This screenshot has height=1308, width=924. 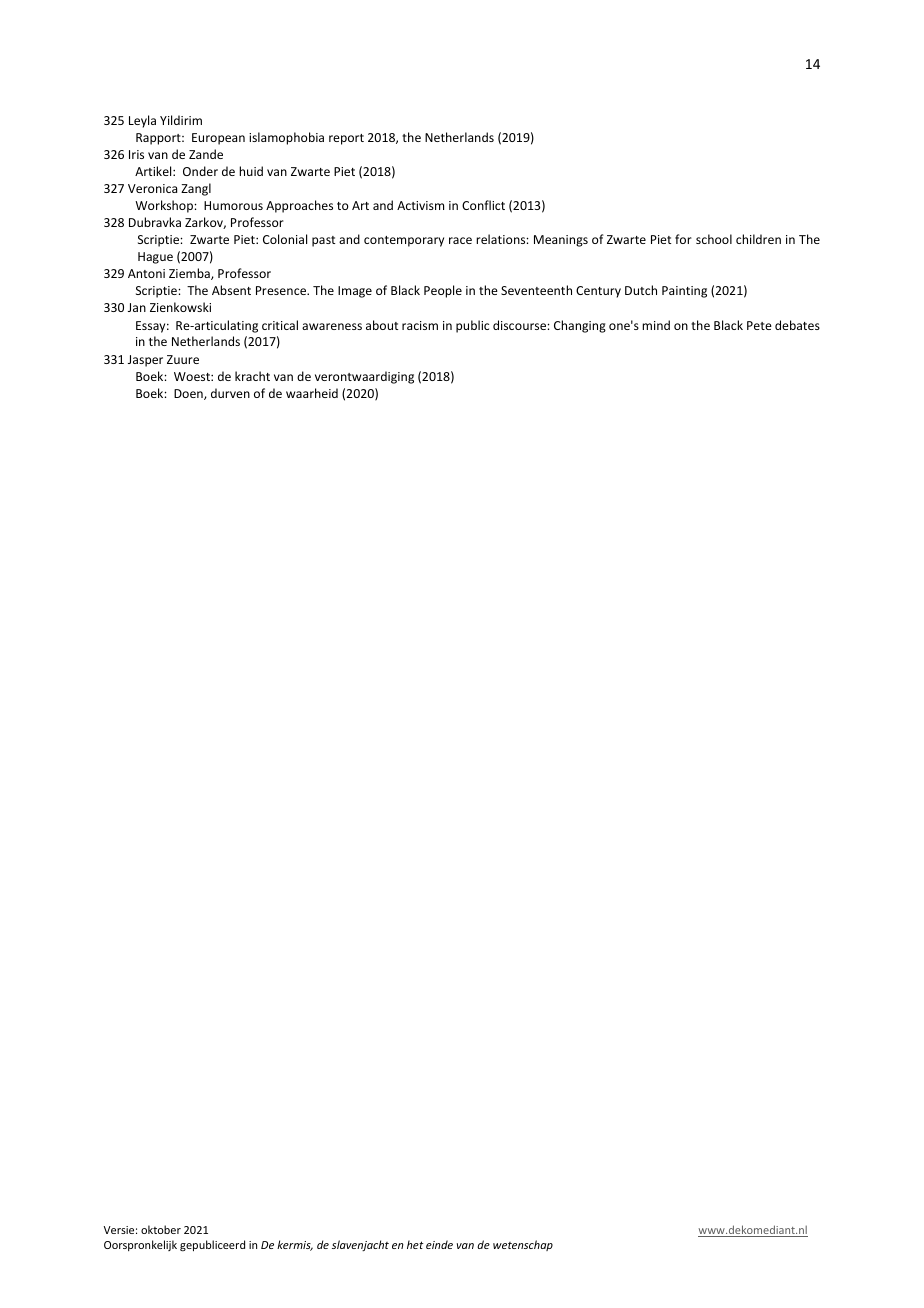 I want to click on het, so click(x=415, y=1244).
